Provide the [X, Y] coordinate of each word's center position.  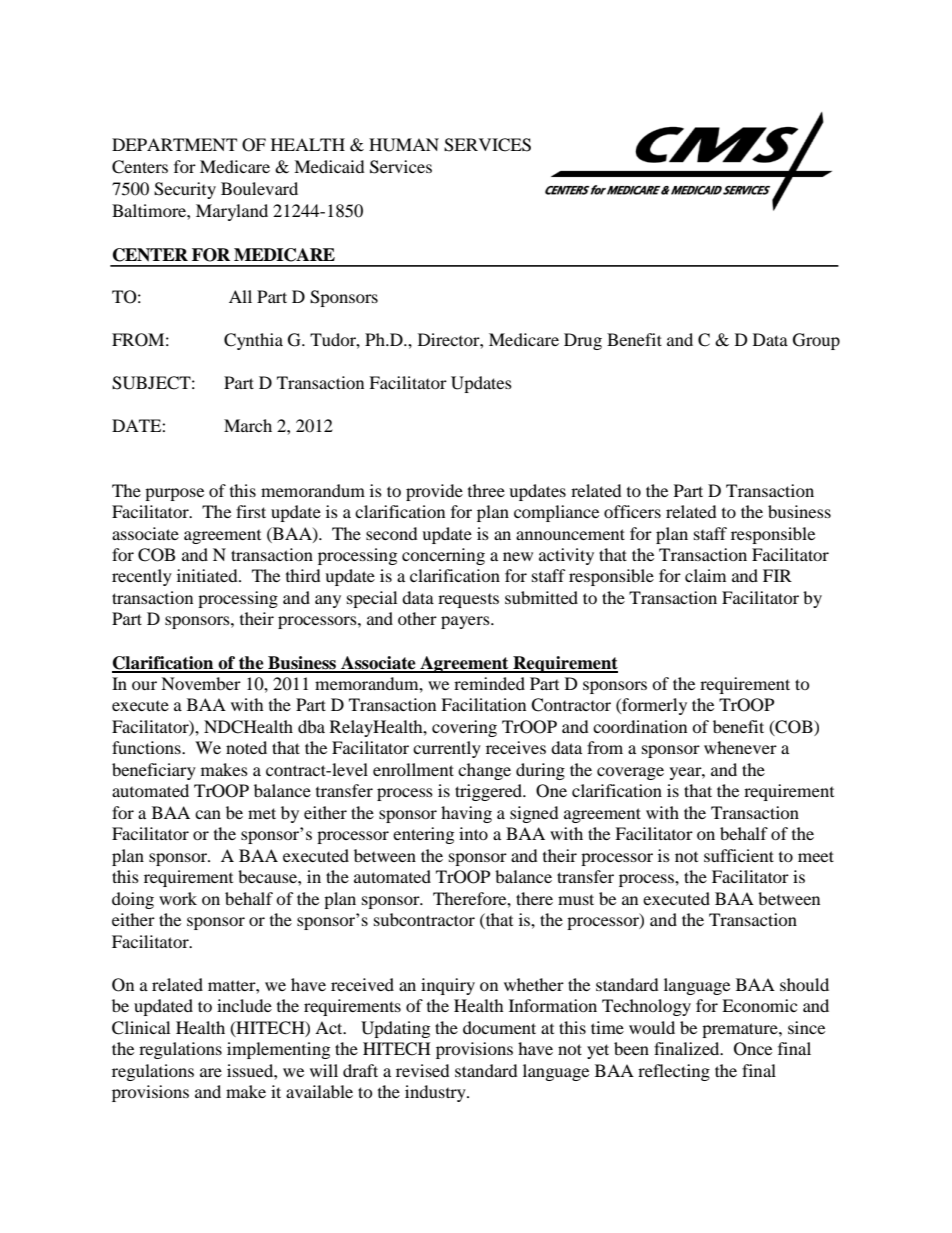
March [248, 425]
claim [705, 575]
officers [632, 511]
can [208, 814]
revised [423, 1070]
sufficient [739, 855]
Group [816, 341]
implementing [278, 1050]
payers [466, 622]
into [473, 833]
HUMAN [404, 145]
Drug [583, 341]
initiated [208, 575]
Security [185, 190]
